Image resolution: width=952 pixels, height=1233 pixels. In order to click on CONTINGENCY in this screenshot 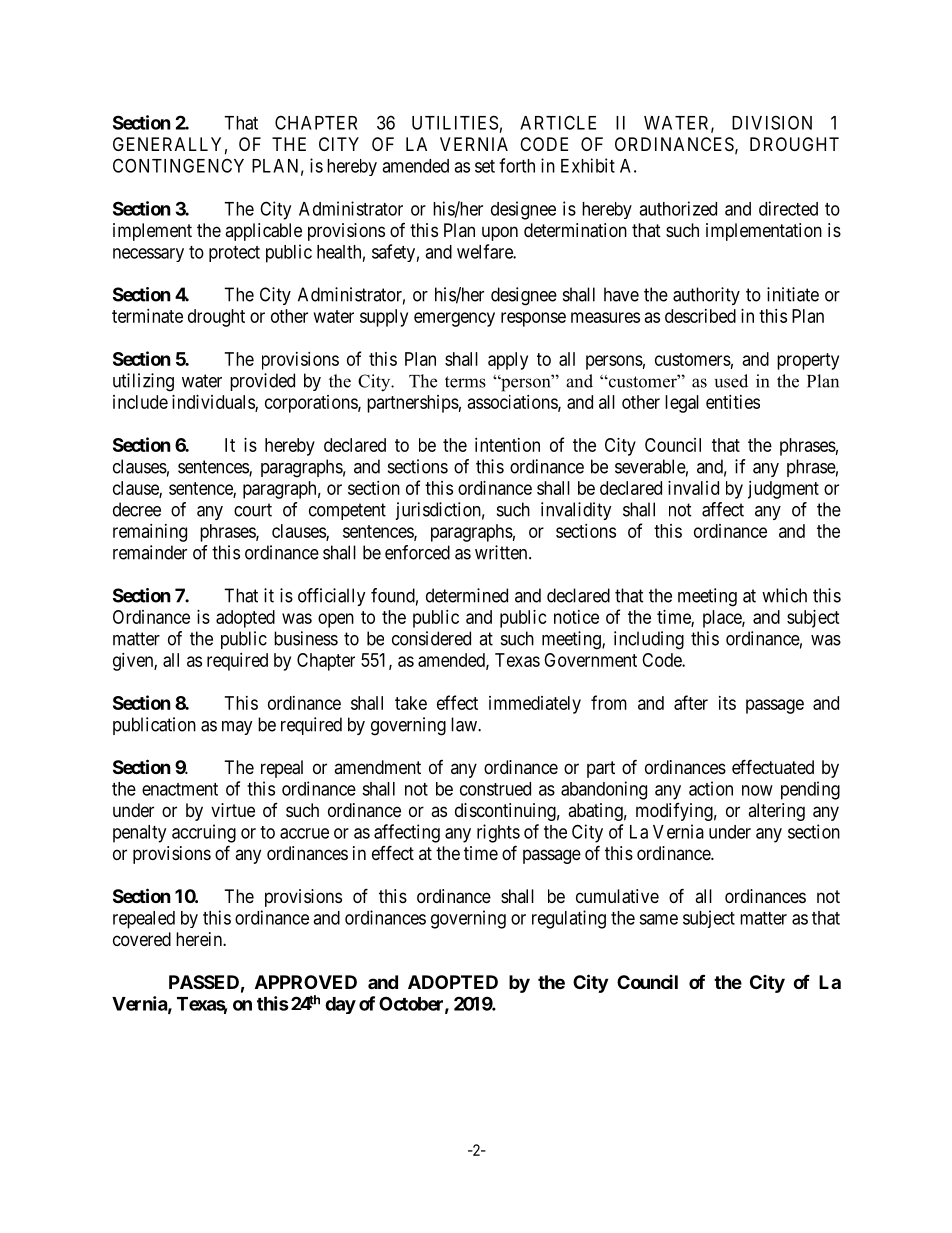, I will do `click(178, 165)`.
